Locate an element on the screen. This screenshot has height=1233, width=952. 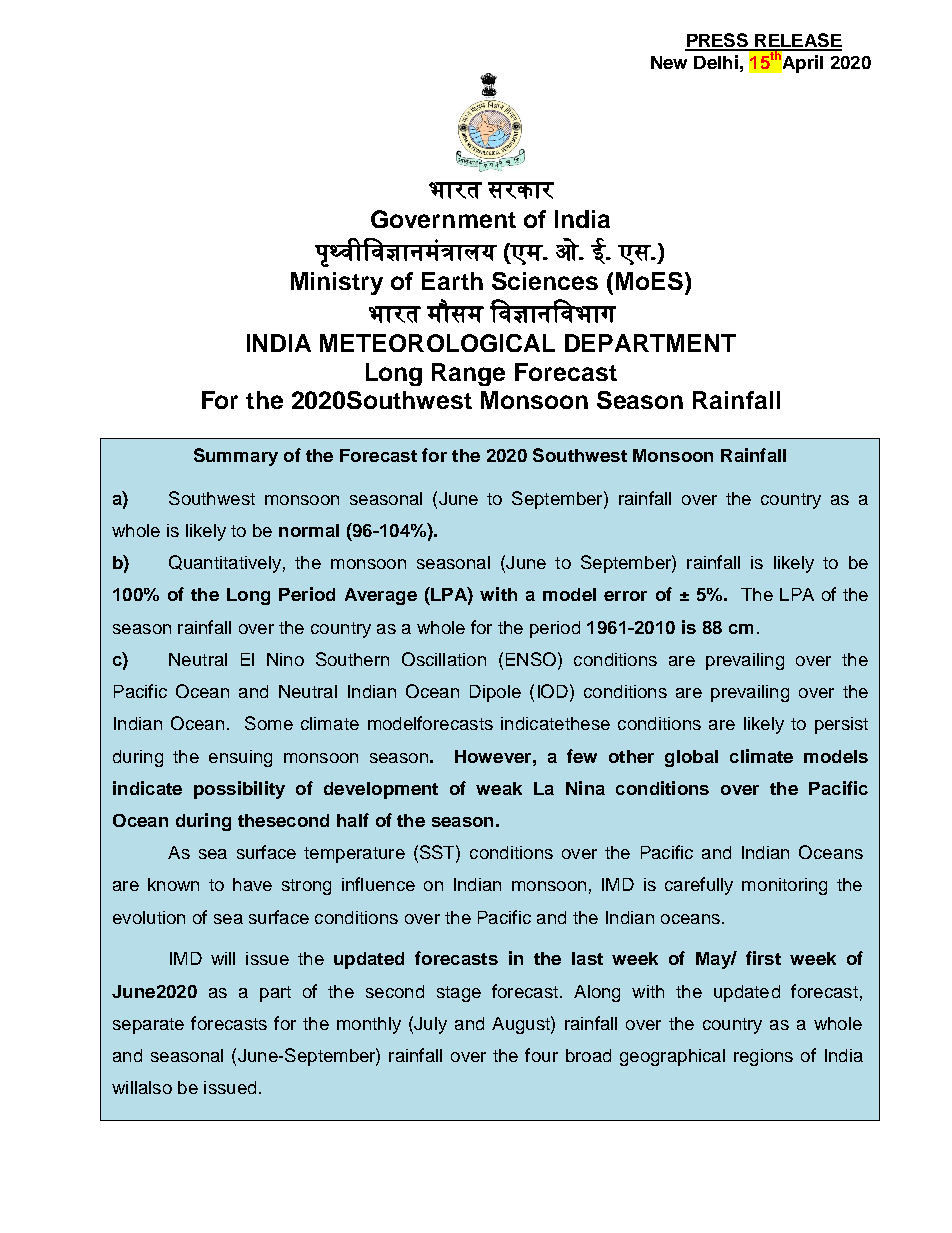
New is located at coordinates (669, 62).
